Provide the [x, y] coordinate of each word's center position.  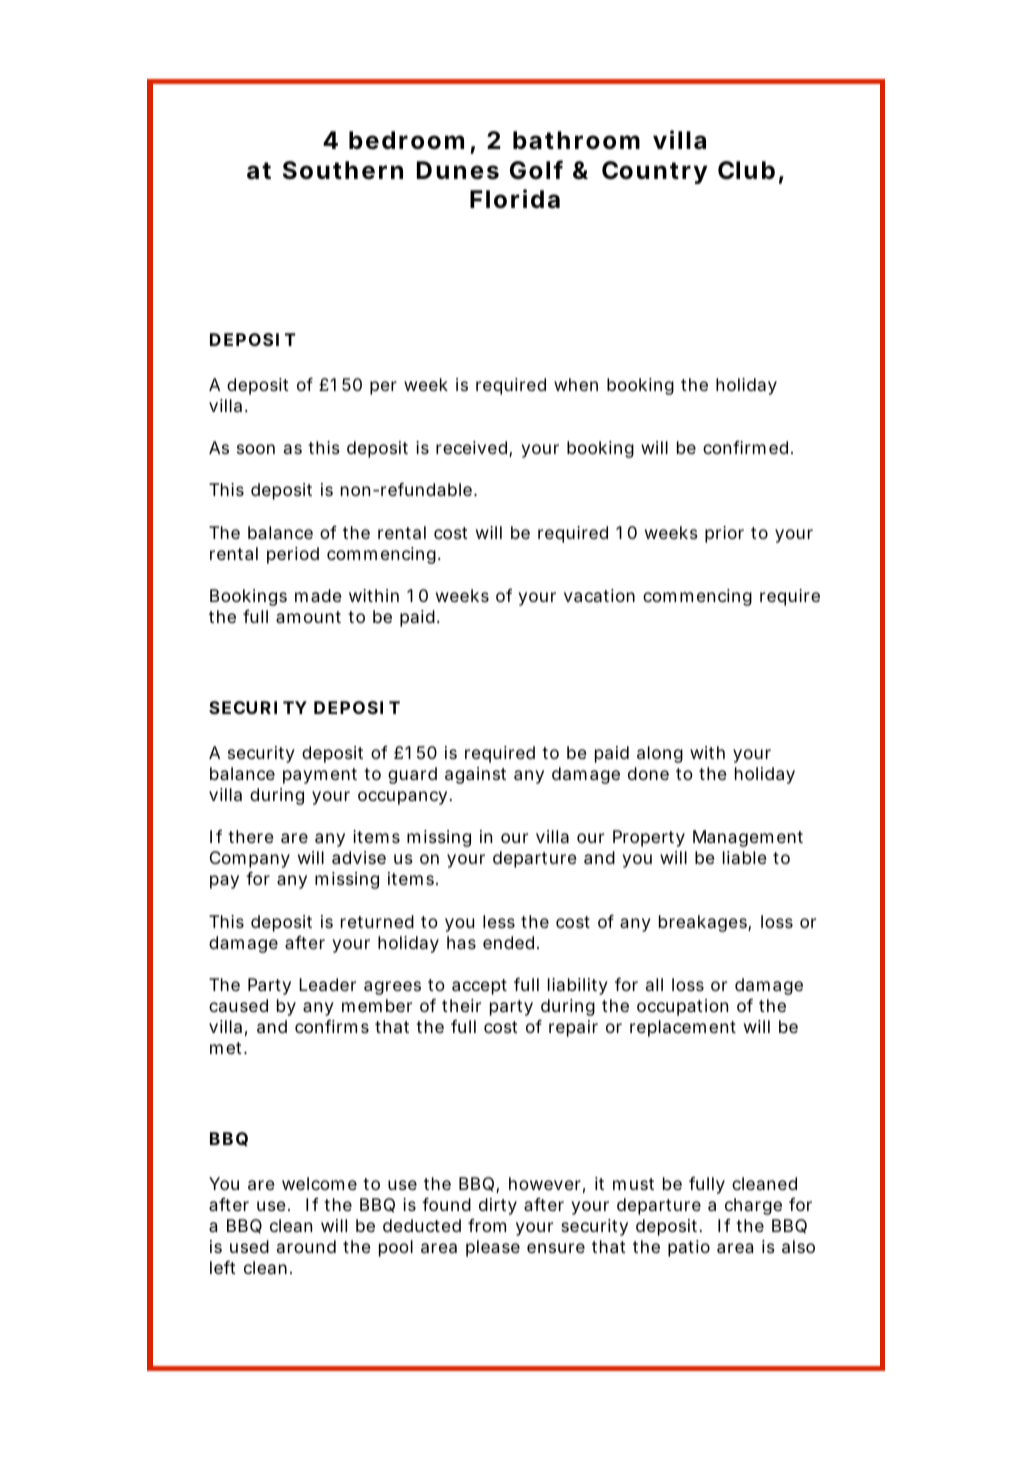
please [493, 1248]
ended [508, 942]
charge [753, 1206]
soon [256, 449]
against [475, 775]
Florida [515, 199]
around [306, 1246]
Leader [327, 984]
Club [746, 170]
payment [320, 776]
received [471, 447]
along [660, 754]
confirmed [745, 447]
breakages [704, 923]
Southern [343, 170]
